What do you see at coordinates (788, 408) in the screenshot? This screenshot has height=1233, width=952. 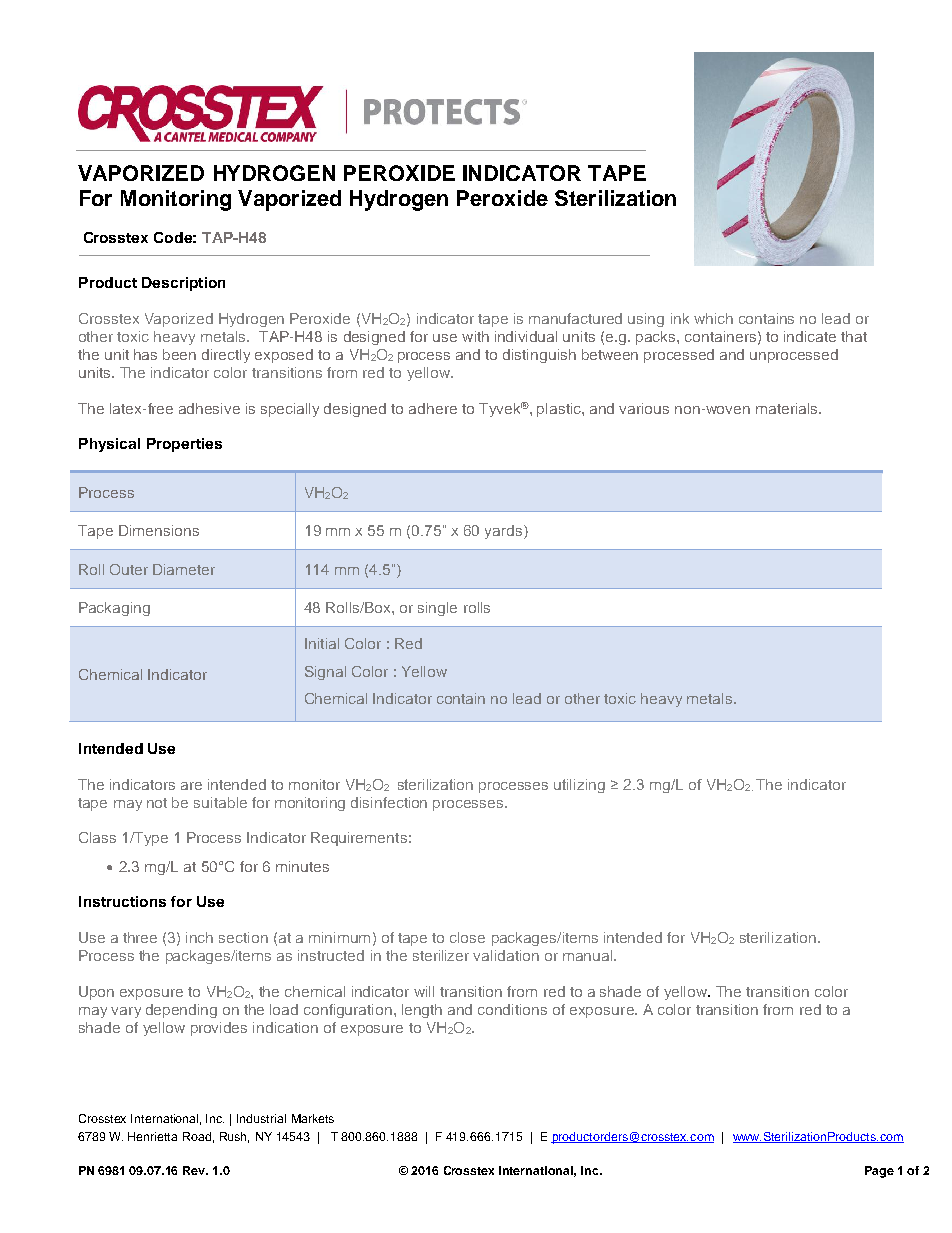 I see `materials` at bounding box center [788, 408].
